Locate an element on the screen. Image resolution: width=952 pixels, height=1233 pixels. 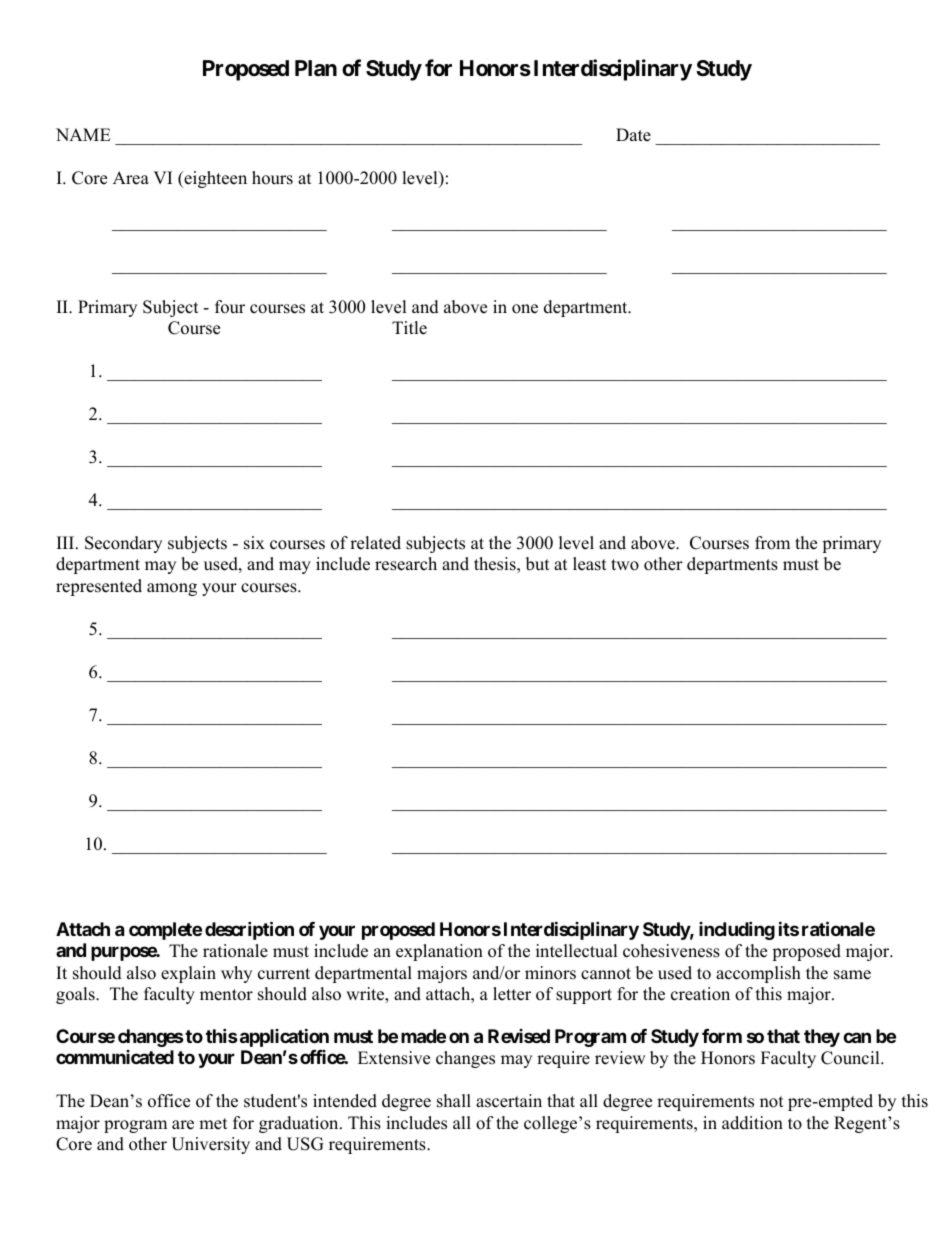
Date is located at coordinates (633, 135).
